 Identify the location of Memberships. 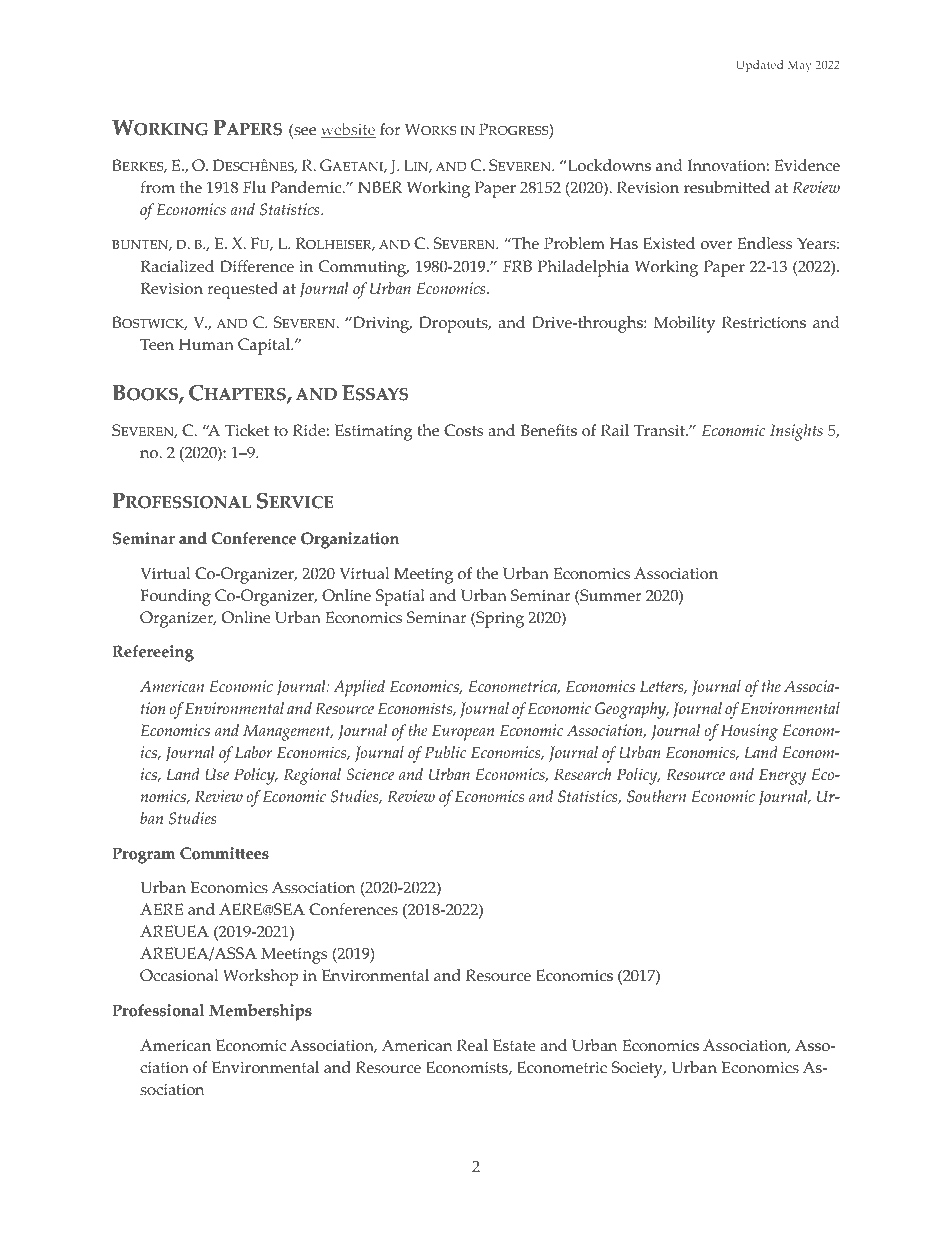
(260, 1012).
